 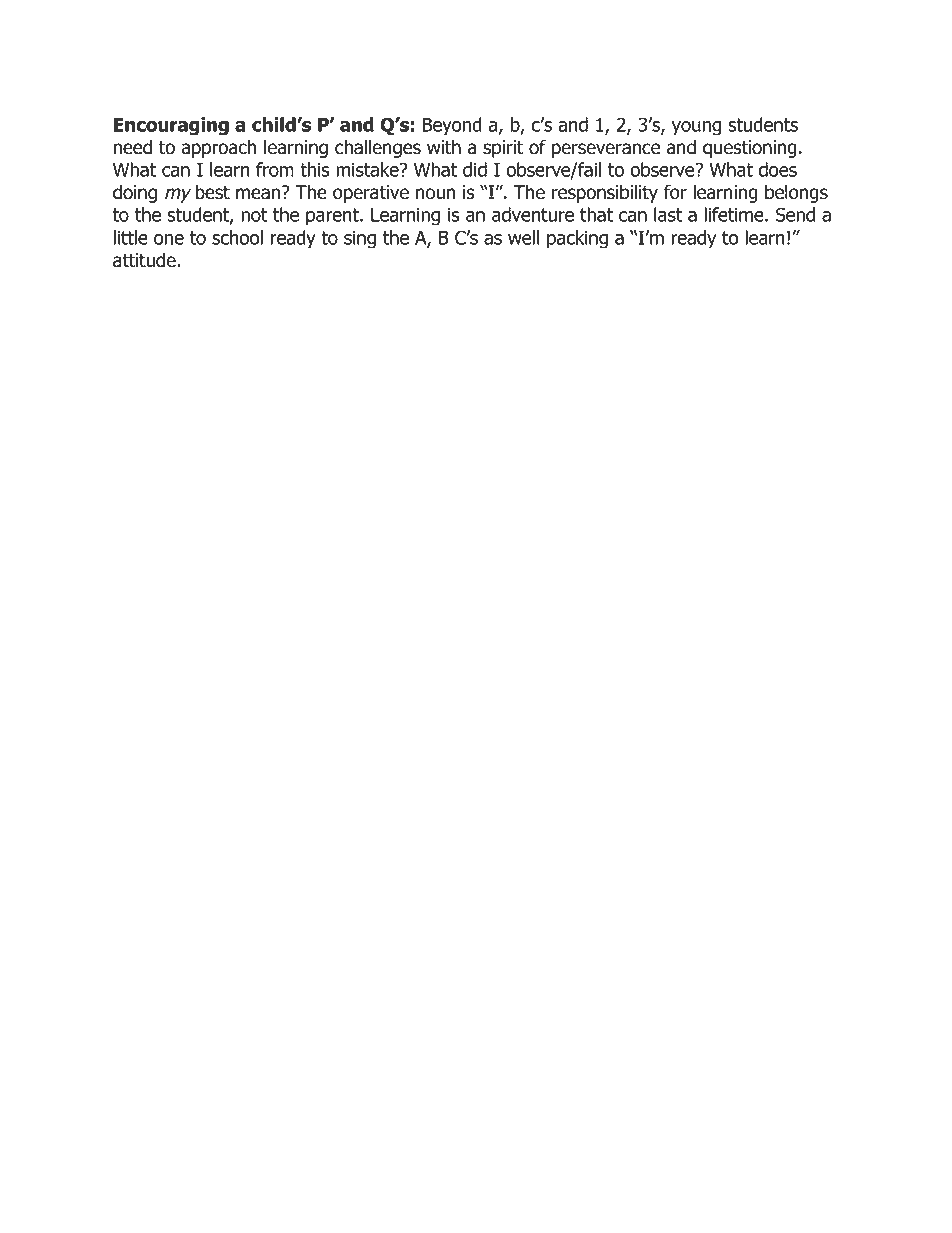 What do you see at coordinates (452, 126) in the page?
I see `Beyond` at bounding box center [452, 126].
